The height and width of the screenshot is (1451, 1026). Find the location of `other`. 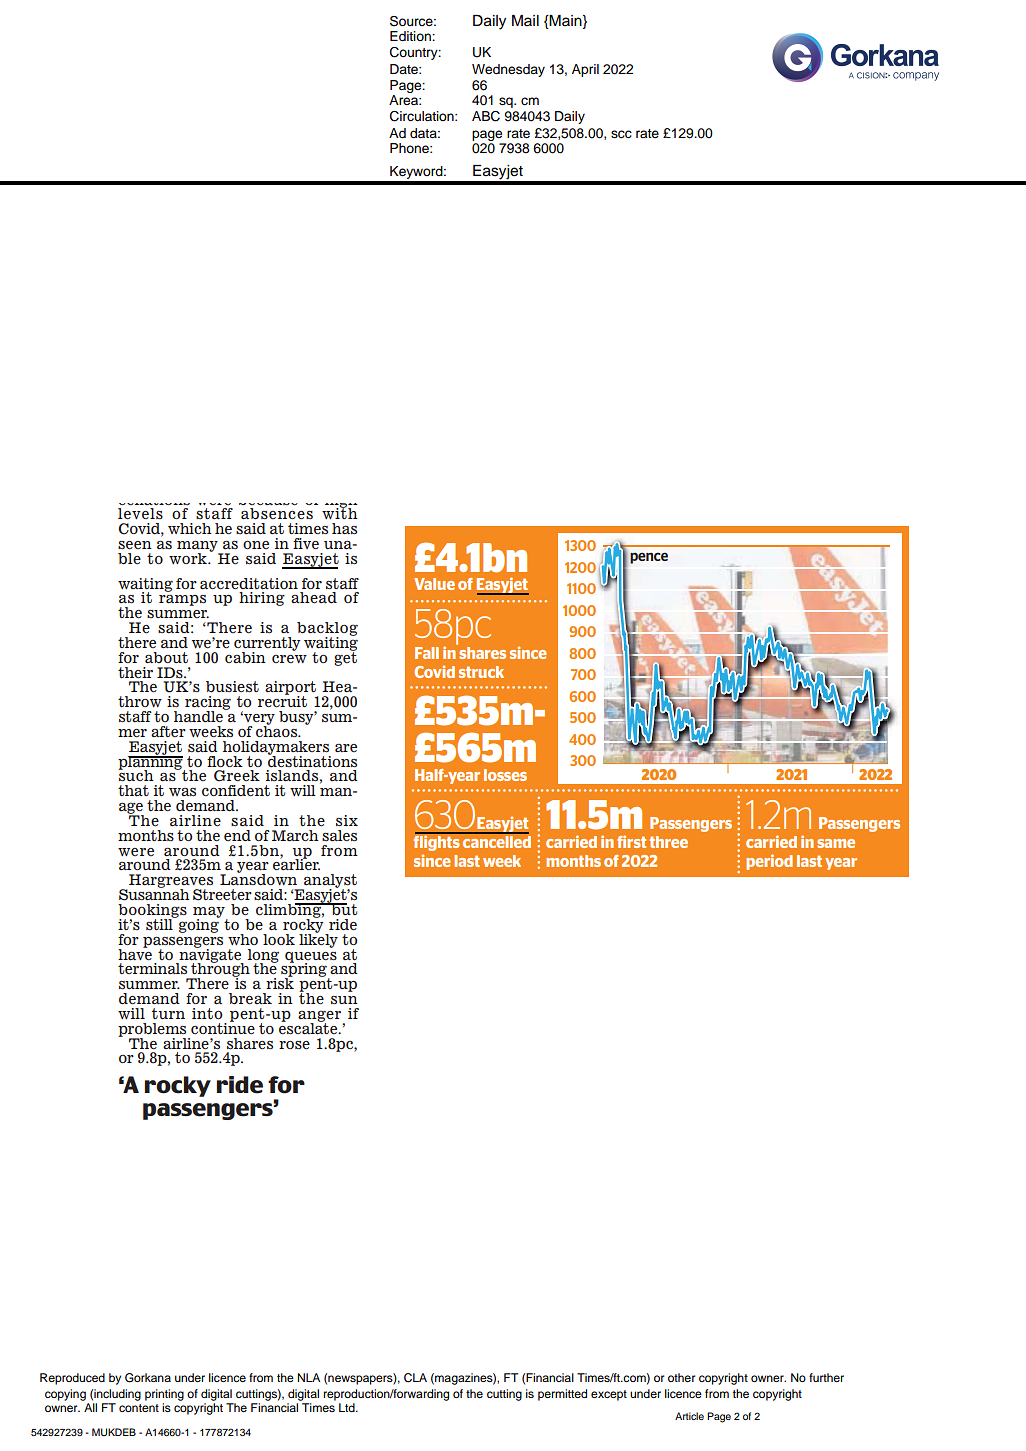

other is located at coordinates (681, 1377).
